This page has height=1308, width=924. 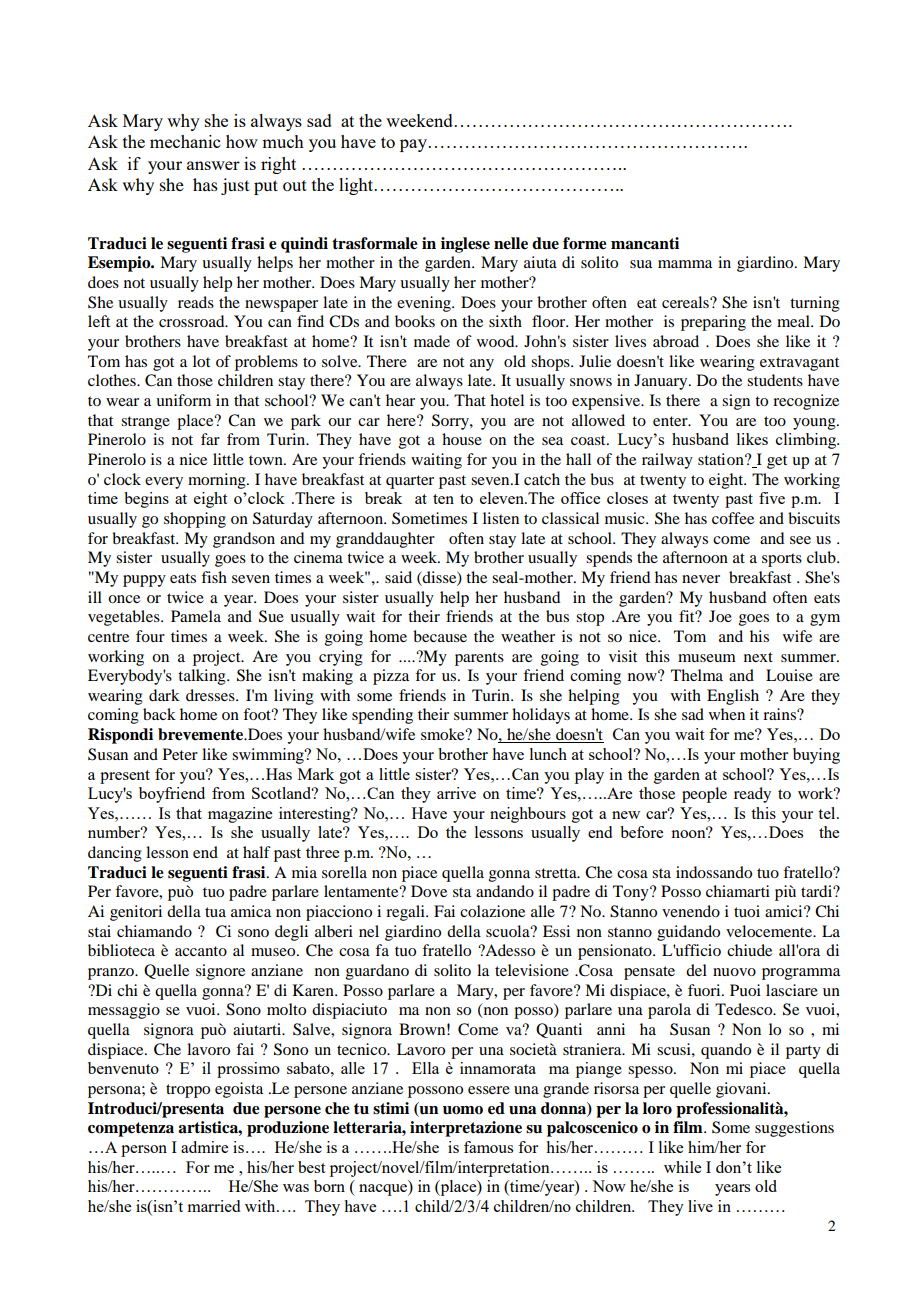 What do you see at coordinates (488, 1147) in the page?
I see `famous` at bounding box center [488, 1147].
